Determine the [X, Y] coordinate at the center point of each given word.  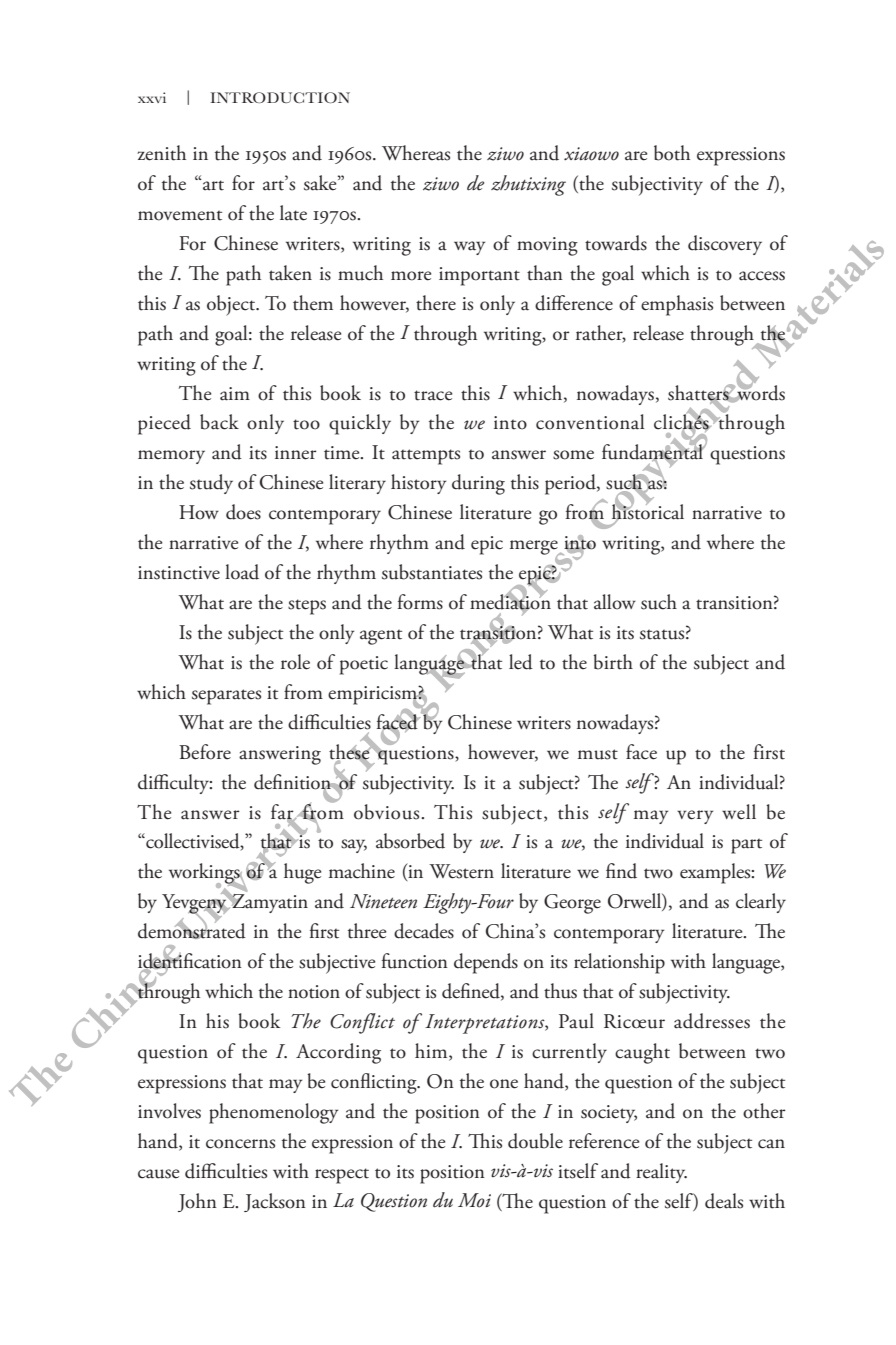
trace [433, 395]
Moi [474, 1200]
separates [226, 697]
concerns [240, 1144]
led [521, 662]
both [672, 153]
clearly [761, 903]
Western [461, 871]
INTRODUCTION [280, 97]
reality [661, 1173]
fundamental [653, 452]
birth [613, 662]
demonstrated [192, 930]
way [469, 248]
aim [235, 394]
